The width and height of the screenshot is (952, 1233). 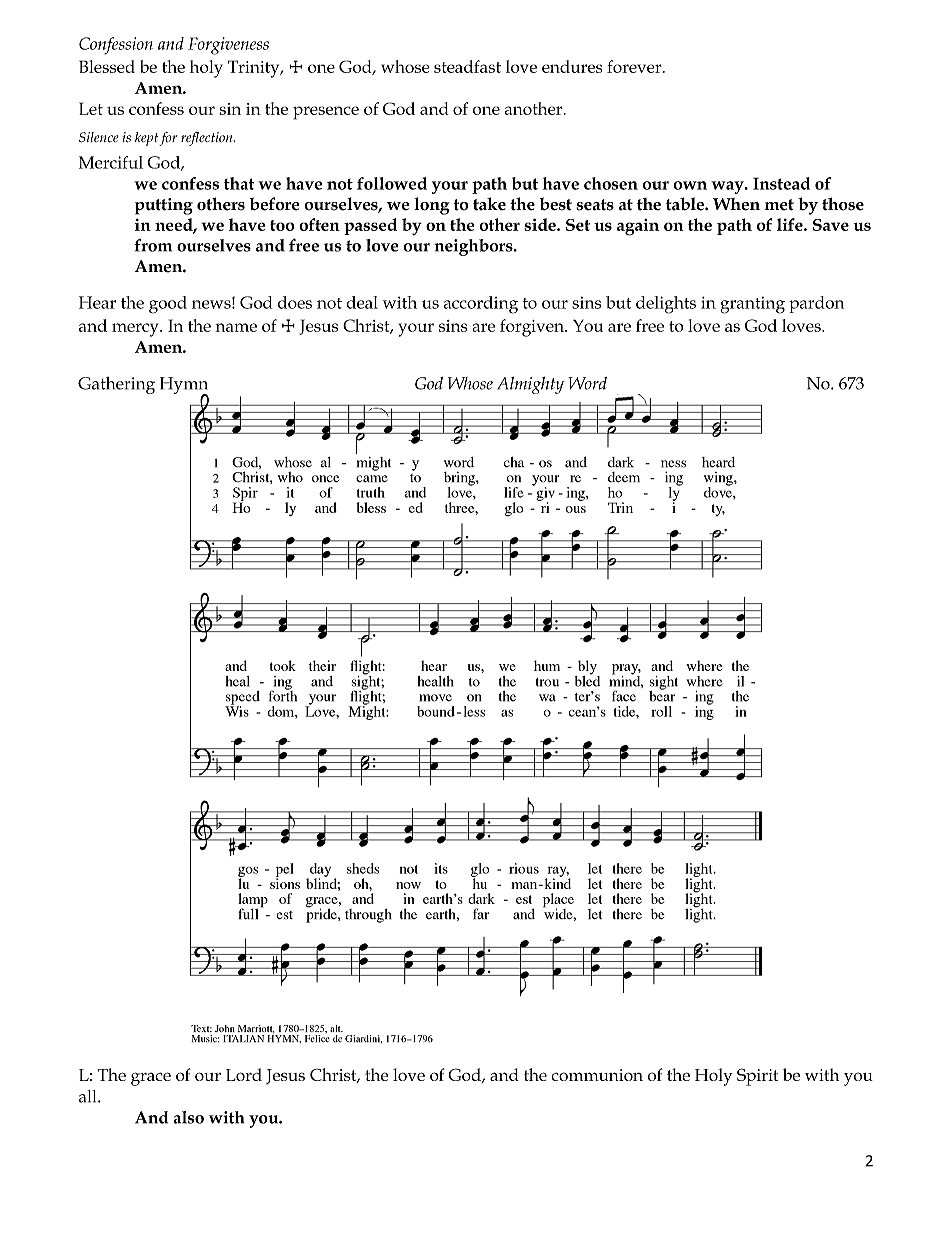 What do you see at coordinates (136, 330) in the screenshot?
I see `mercy` at bounding box center [136, 330].
